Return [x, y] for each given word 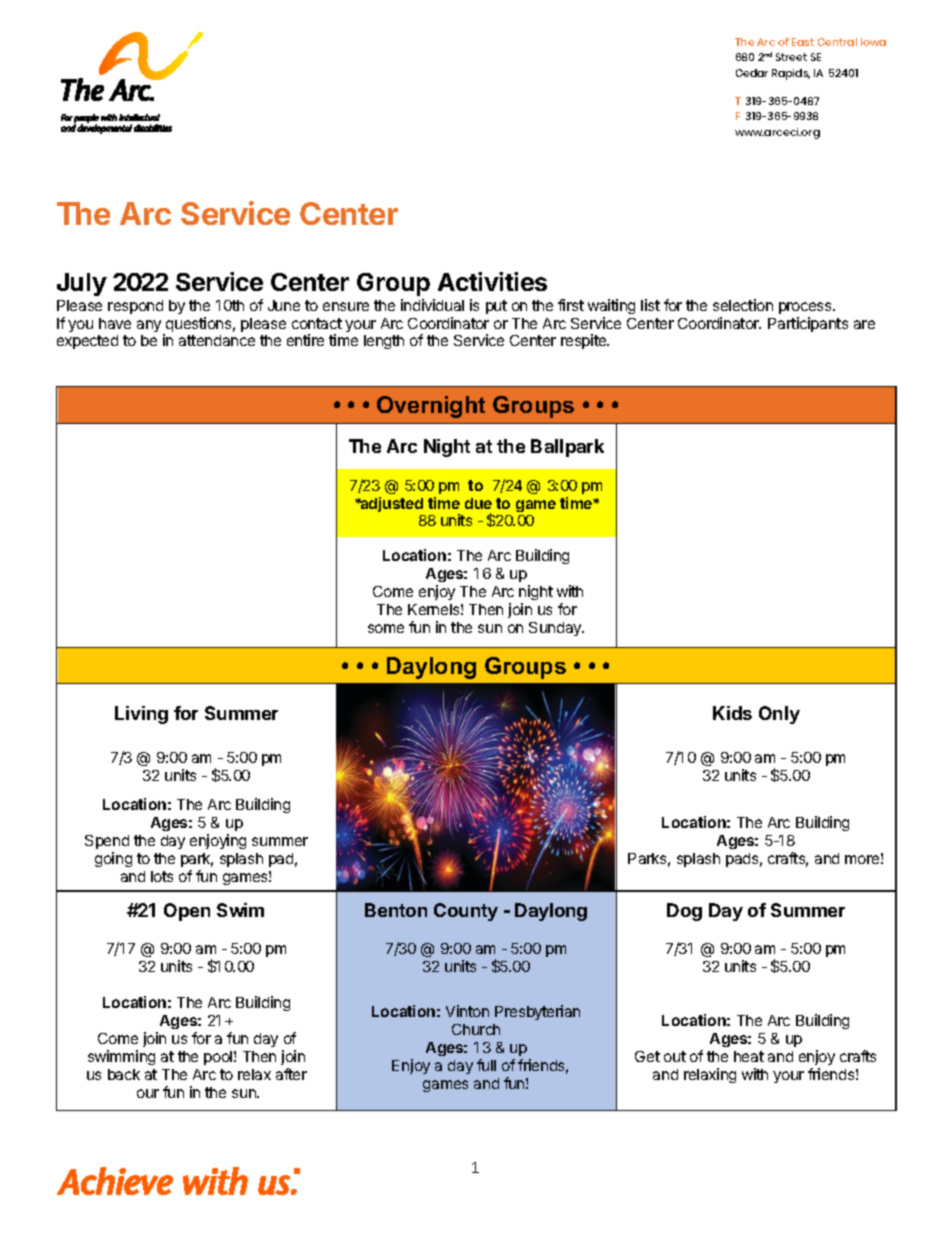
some [386, 628]
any [150, 327]
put [496, 307]
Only [779, 715]
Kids [732, 713]
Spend [107, 842]
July [82, 284]
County [466, 912]
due [478, 503]
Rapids [791, 74]
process [806, 308]
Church [476, 1029]
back [124, 1074]
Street [791, 57]
